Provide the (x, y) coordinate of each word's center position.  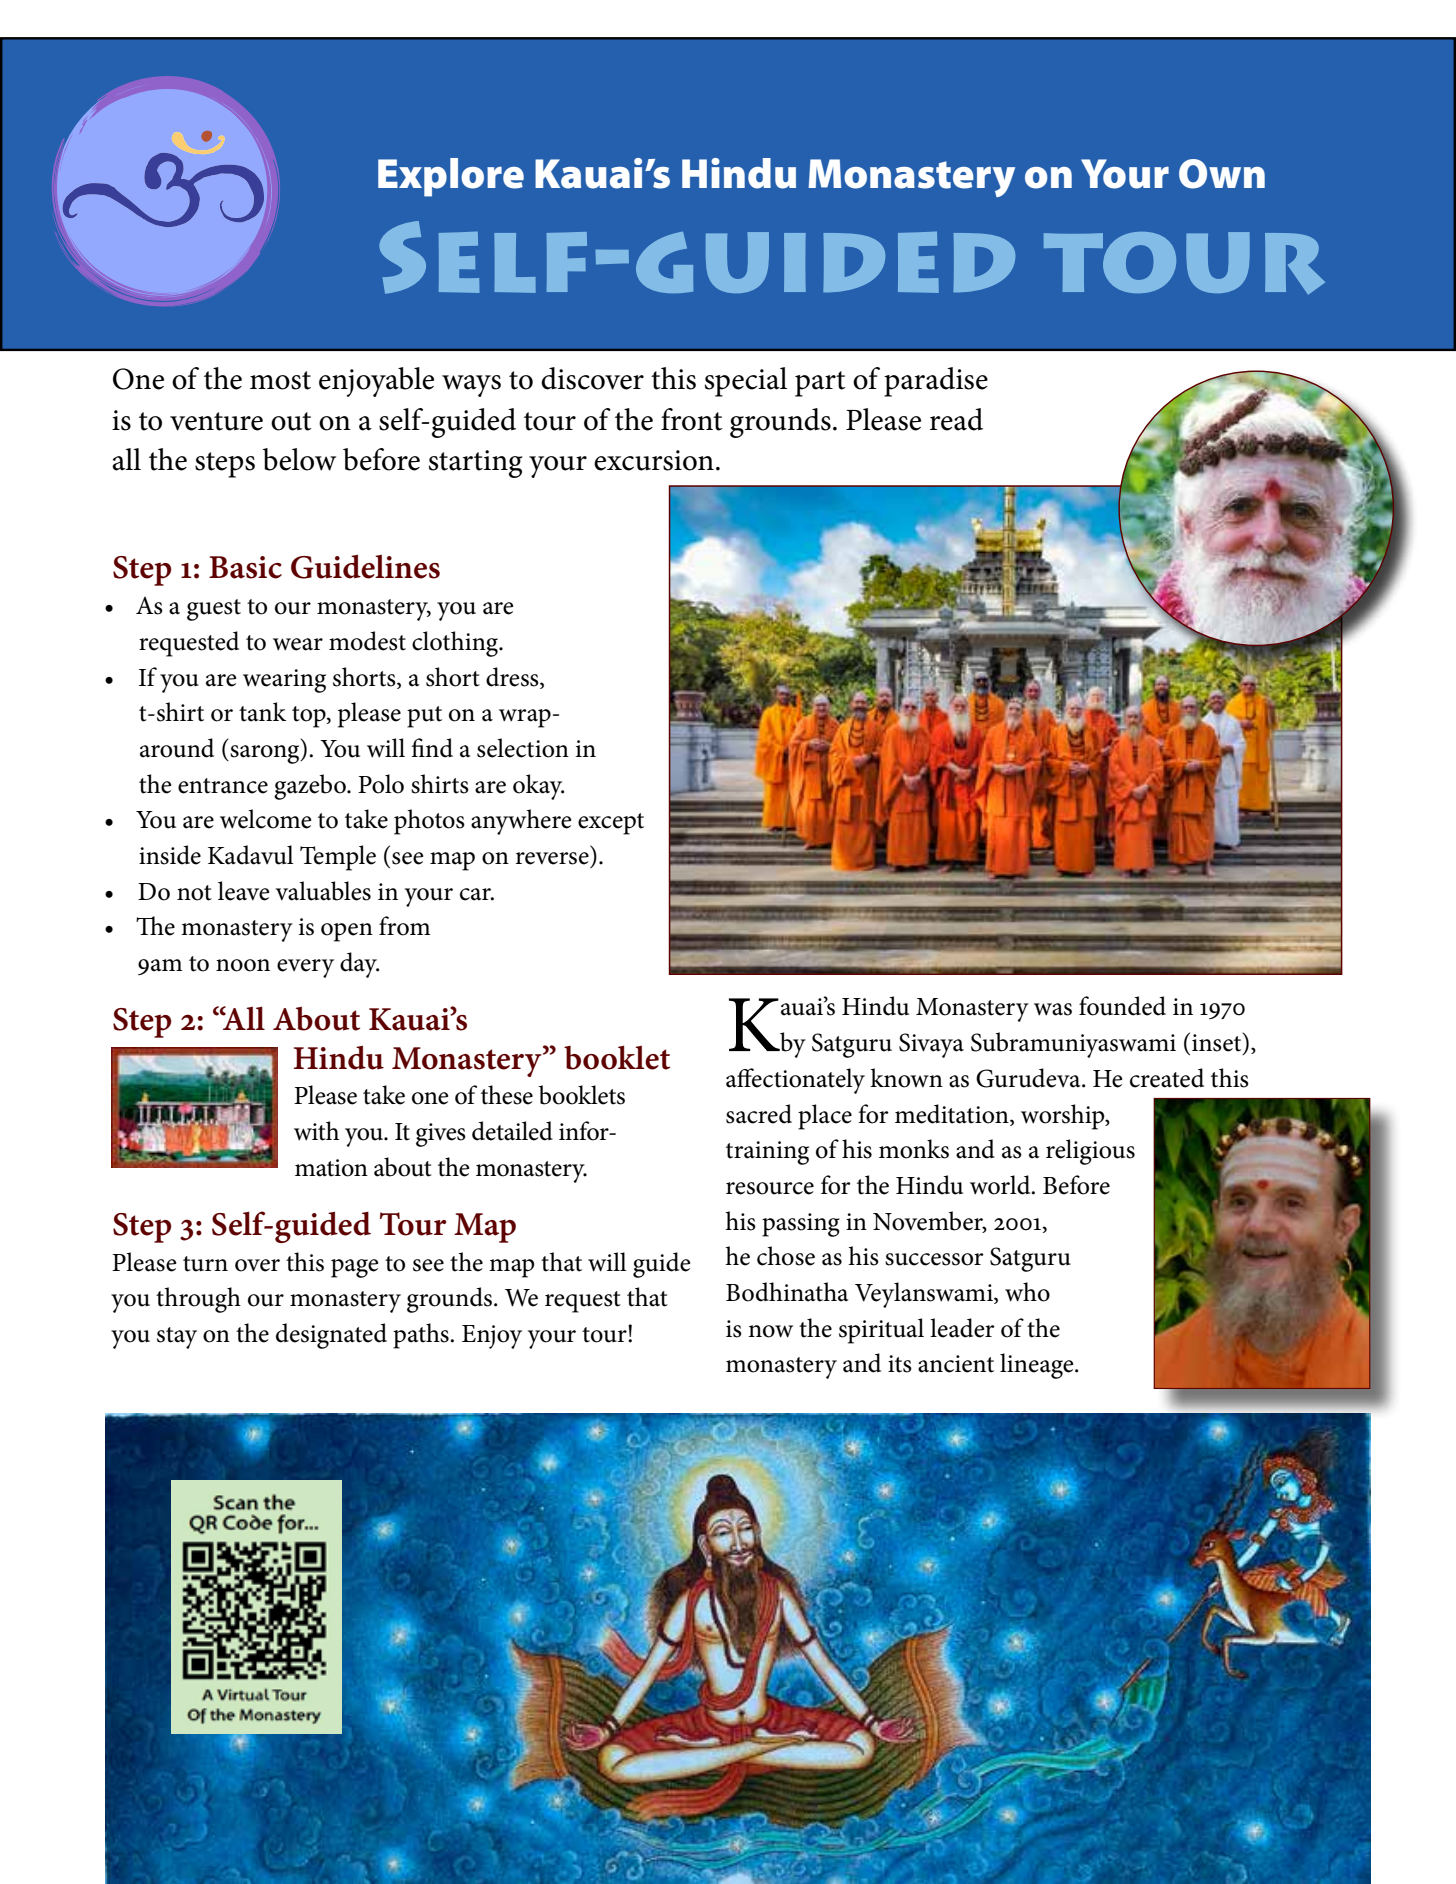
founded (1122, 1006)
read (956, 419)
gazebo (311, 787)
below (299, 459)
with (316, 1131)
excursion (654, 460)
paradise (936, 382)
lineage (1038, 1366)
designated (331, 1336)
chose (786, 1256)
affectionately (795, 1081)
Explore (451, 177)
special (746, 382)
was (1053, 1009)
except (611, 824)
